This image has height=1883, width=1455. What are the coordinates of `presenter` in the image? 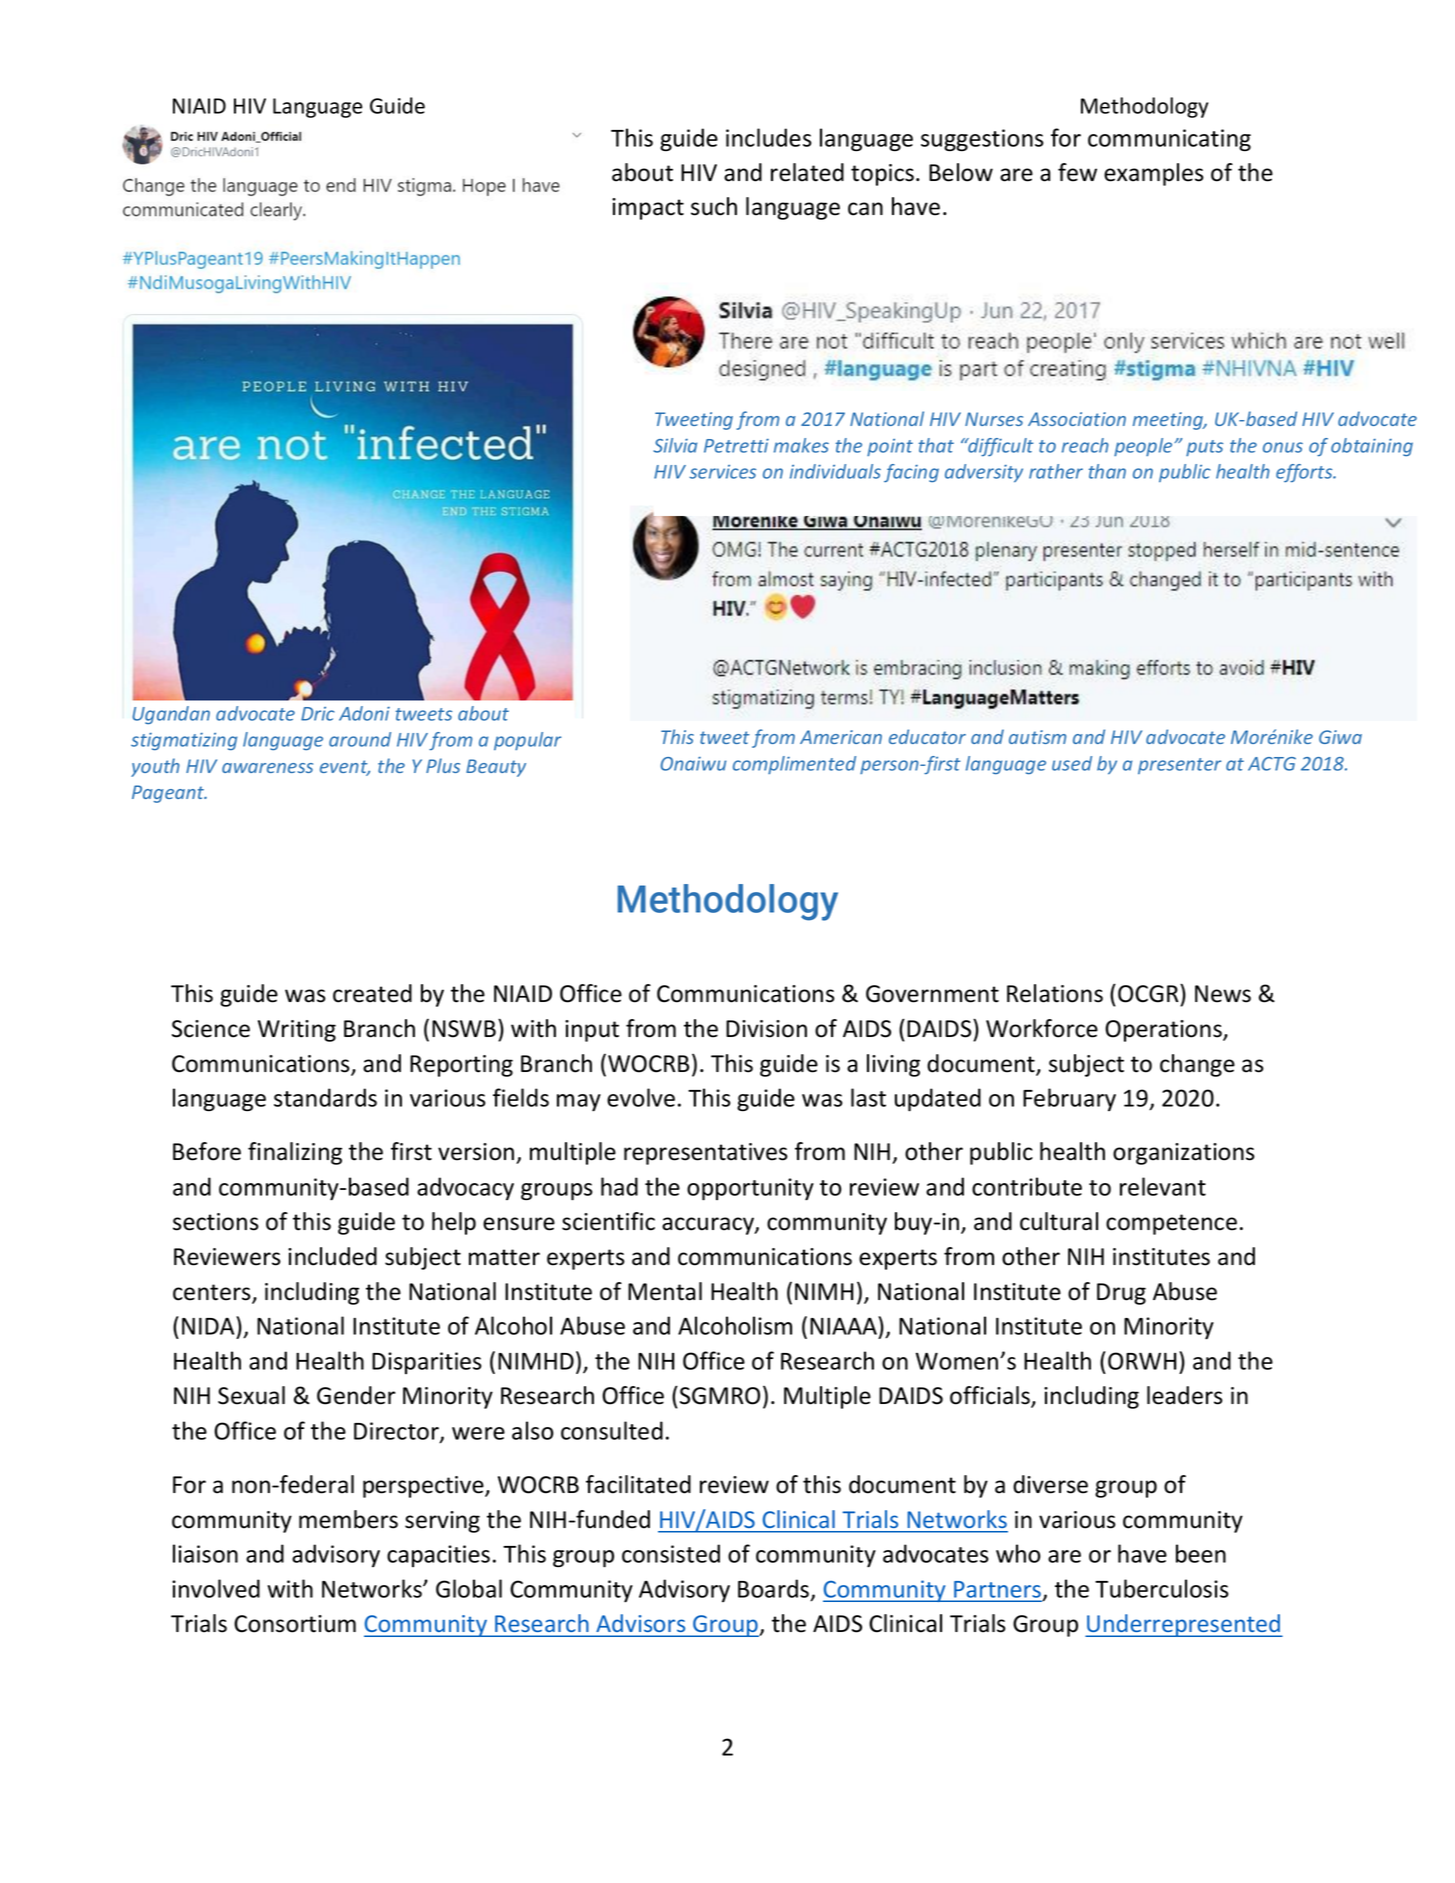 It's located at (1179, 766).
